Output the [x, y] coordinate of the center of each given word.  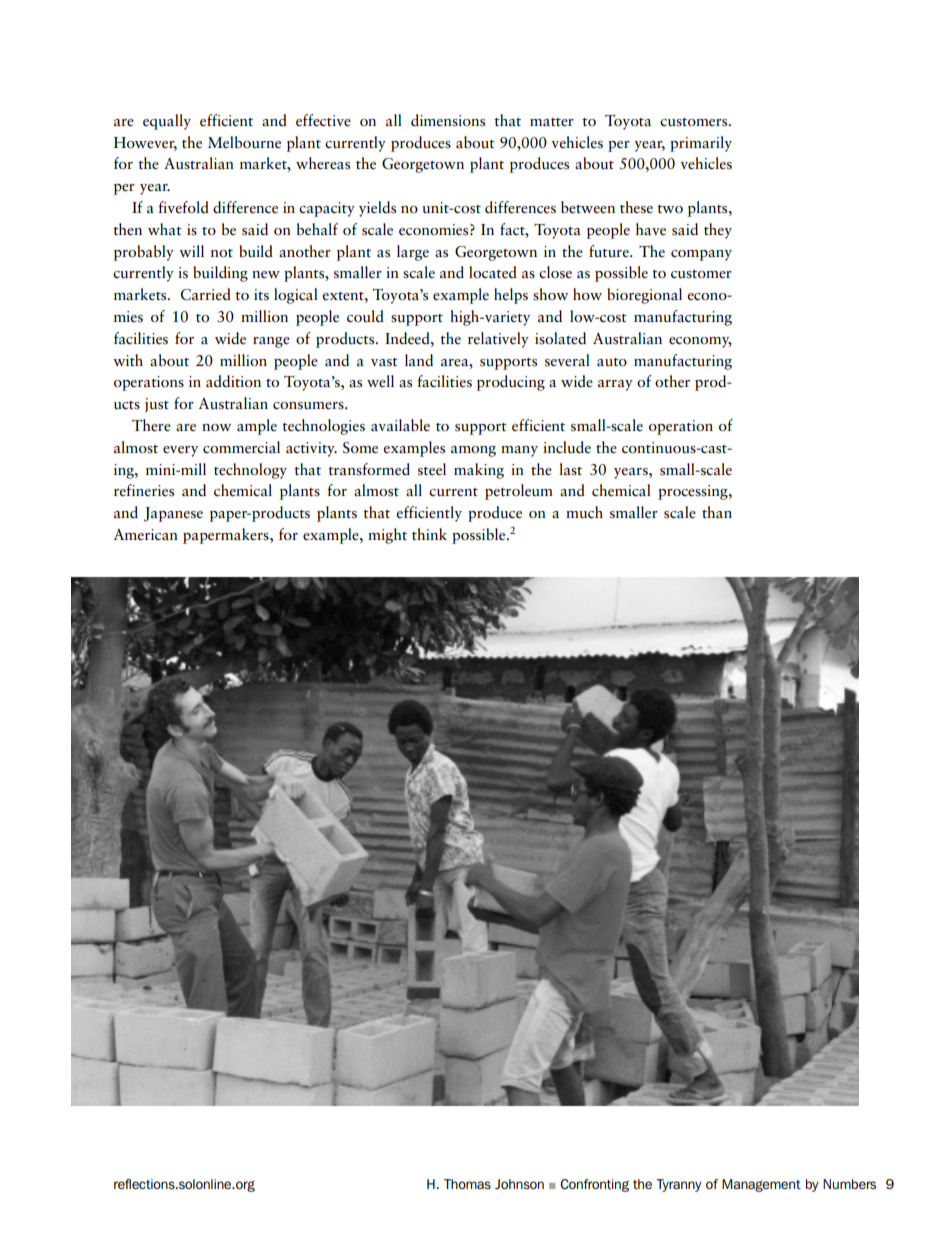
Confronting [594, 1185]
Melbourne [244, 142]
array [615, 385]
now [216, 427]
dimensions [448, 120]
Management [761, 1185]
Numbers [849, 1184]
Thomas [467, 1184]
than [717, 512]
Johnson [519, 1184]
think [429, 534]
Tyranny [679, 1185]
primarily [701, 144]
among [473, 451]
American [145, 535]
